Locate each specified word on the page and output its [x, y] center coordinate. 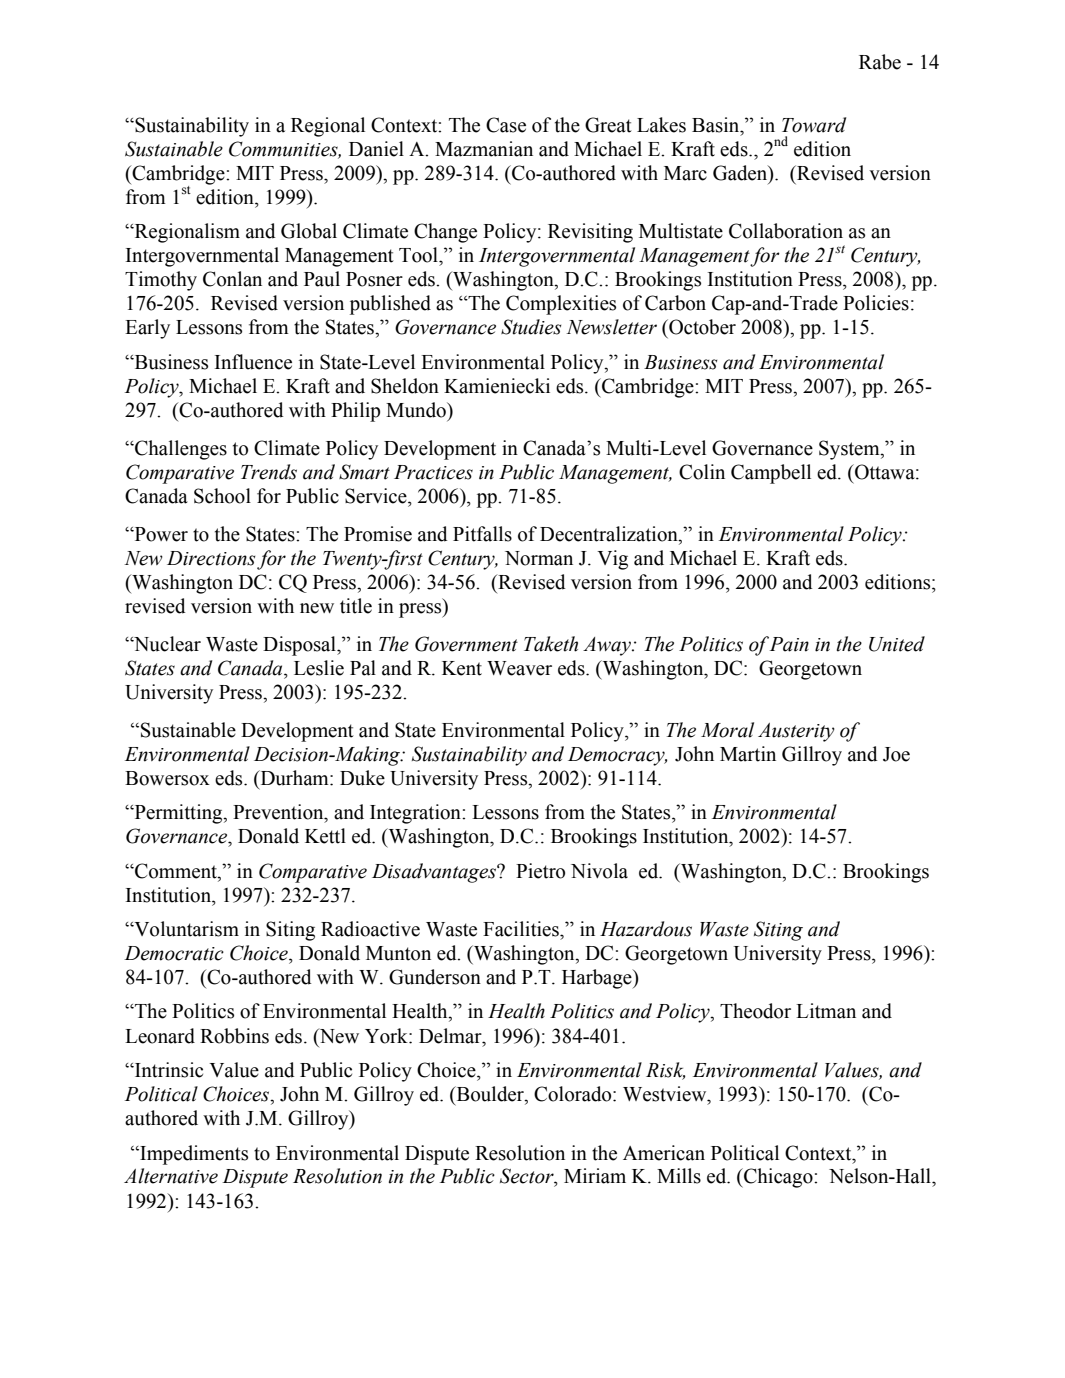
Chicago [778, 1178]
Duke [362, 778]
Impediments [193, 1155]
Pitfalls [482, 534]
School [222, 496]
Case [506, 125]
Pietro [540, 871]
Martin [748, 754]
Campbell [771, 474]
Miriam [595, 1176]
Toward [814, 125]
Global [309, 231]
